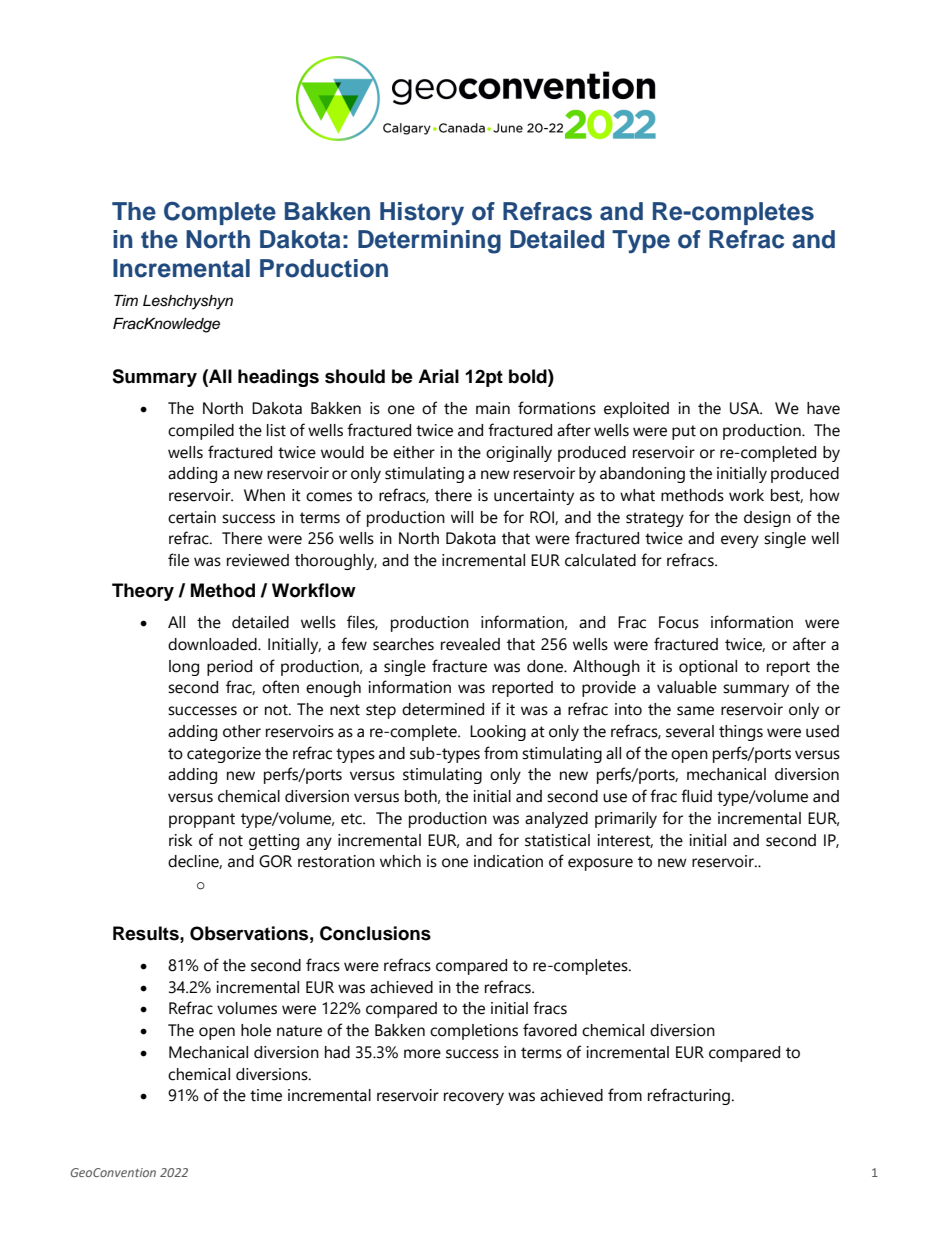 The height and width of the document is (1233, 952). What do you see at coordinates (474, 1032) in the document?
I see `completions` at bounding box center [474, 1032].
